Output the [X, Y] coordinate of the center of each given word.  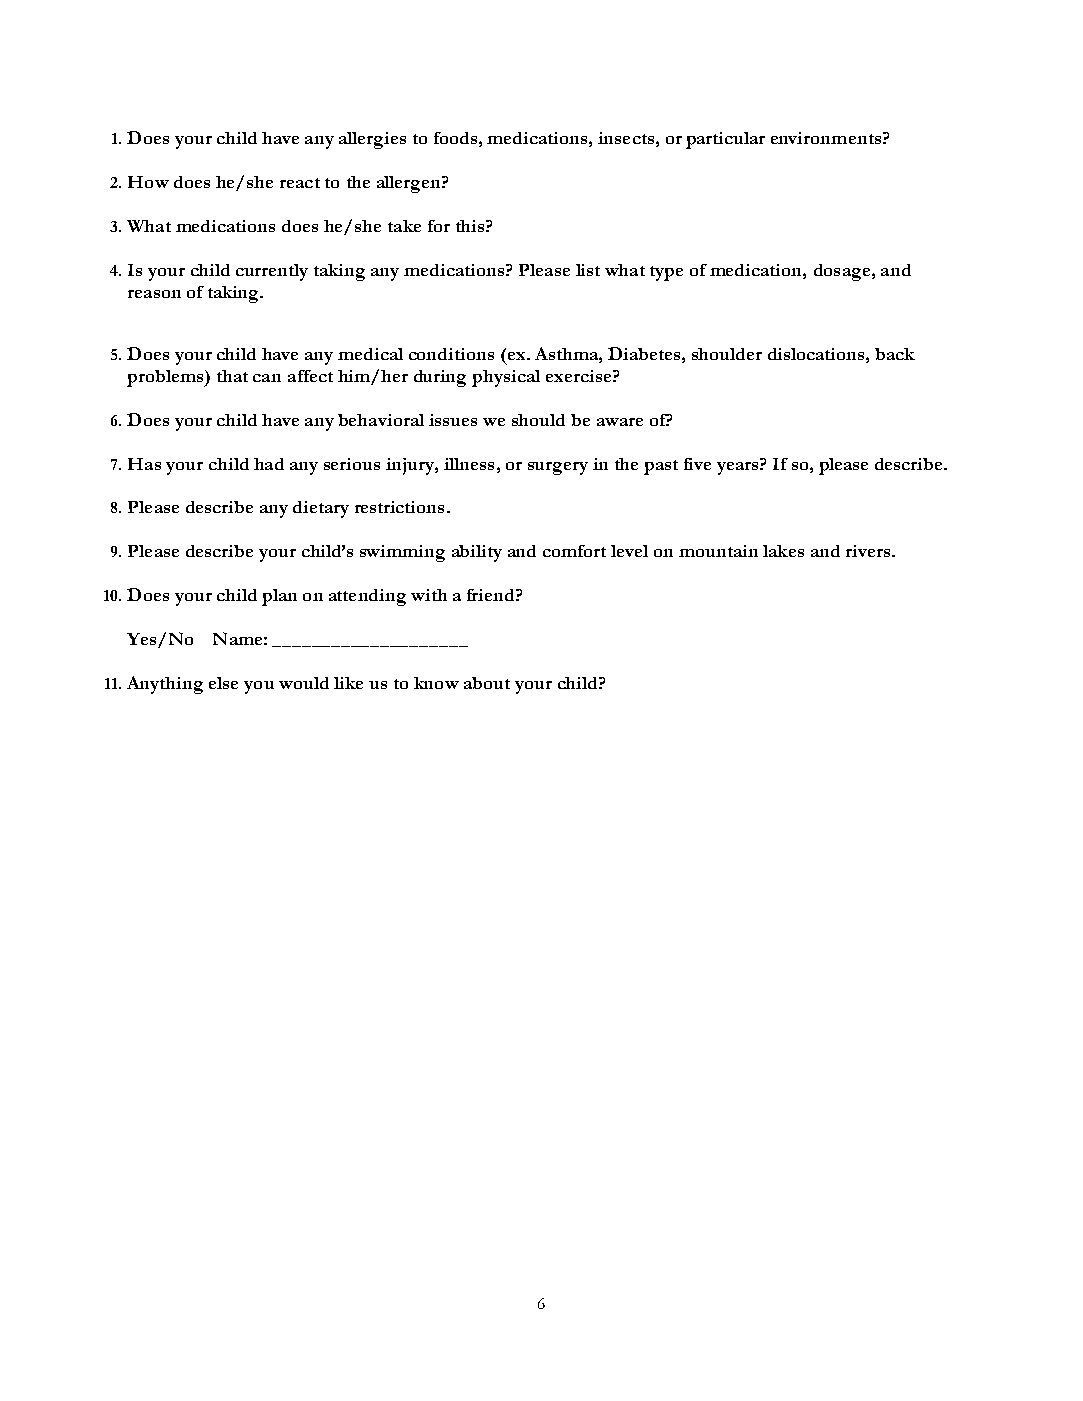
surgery [558, 468]
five [697, 464]
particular [725, 140]
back [895, 354]
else [223, 683]
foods [455, 138]
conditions [451, 354]
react [300, 183]
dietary [321, 509]
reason [154, 294]
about [487, 683]
